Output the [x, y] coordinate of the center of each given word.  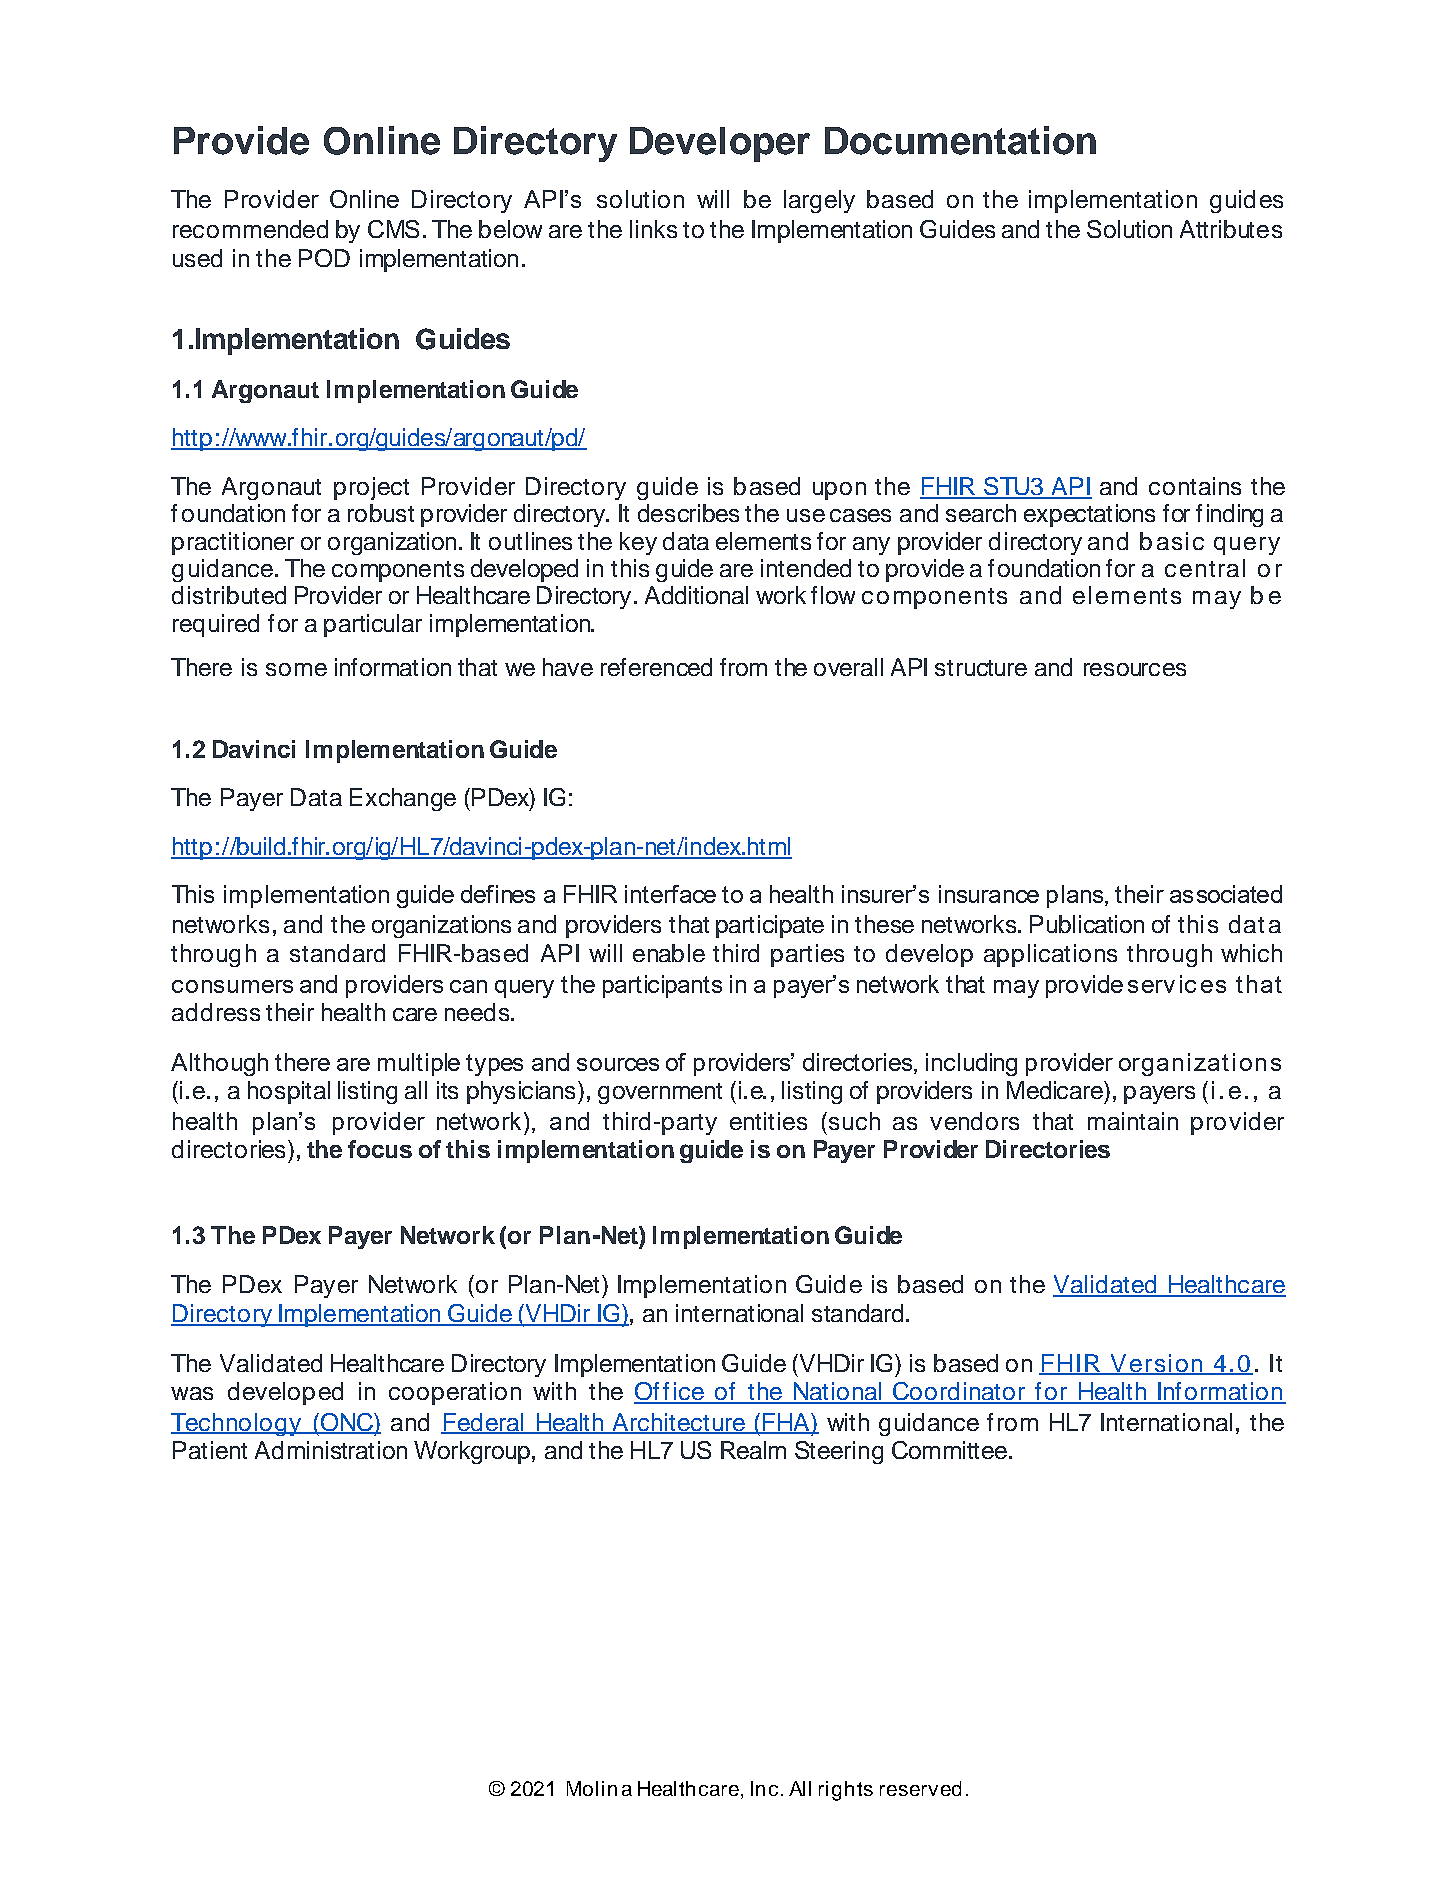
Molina [599, 1788]
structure [981, 668]
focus [380, 1149]
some [296, 669]
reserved [920, 1788]
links [653, 229]
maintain [1133, 1121]
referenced [656, 667]
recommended [250, 229]
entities [768, 1121]
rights [846, 1791]
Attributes [1231, 229]
